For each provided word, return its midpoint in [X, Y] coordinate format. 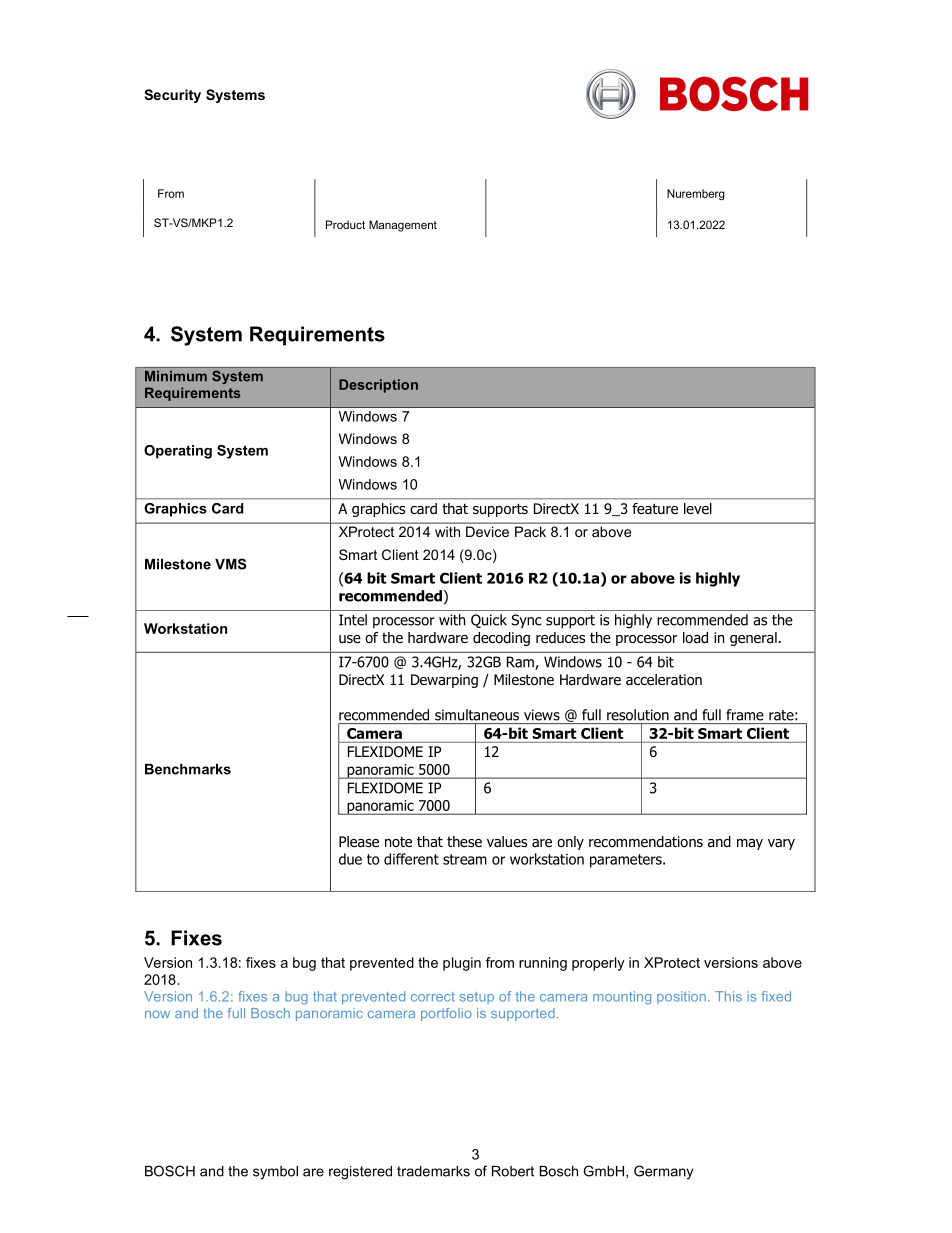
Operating [178, 452]
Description [378, 386]
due [350, 859]
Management [403, 226]
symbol [275, 1173]
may [750, 844]
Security [172, 96]
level [698, 508]
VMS [230, 564]
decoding [501, 639]
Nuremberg [696, 195]
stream [465, 859]
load [695, 638]
